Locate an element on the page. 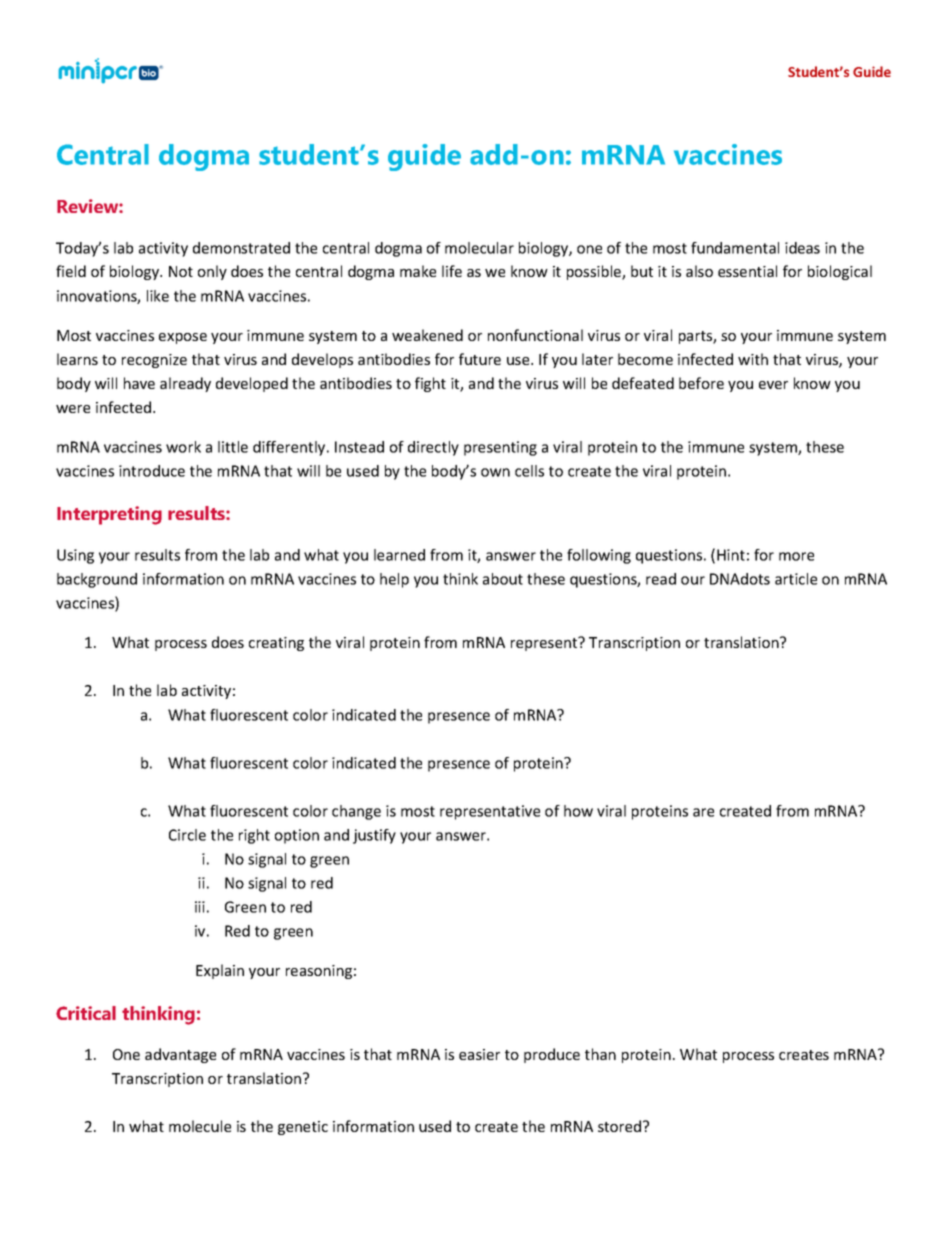 The height and width of the page is (1233, 952). molecule is located at coordinates (200, 1126).
